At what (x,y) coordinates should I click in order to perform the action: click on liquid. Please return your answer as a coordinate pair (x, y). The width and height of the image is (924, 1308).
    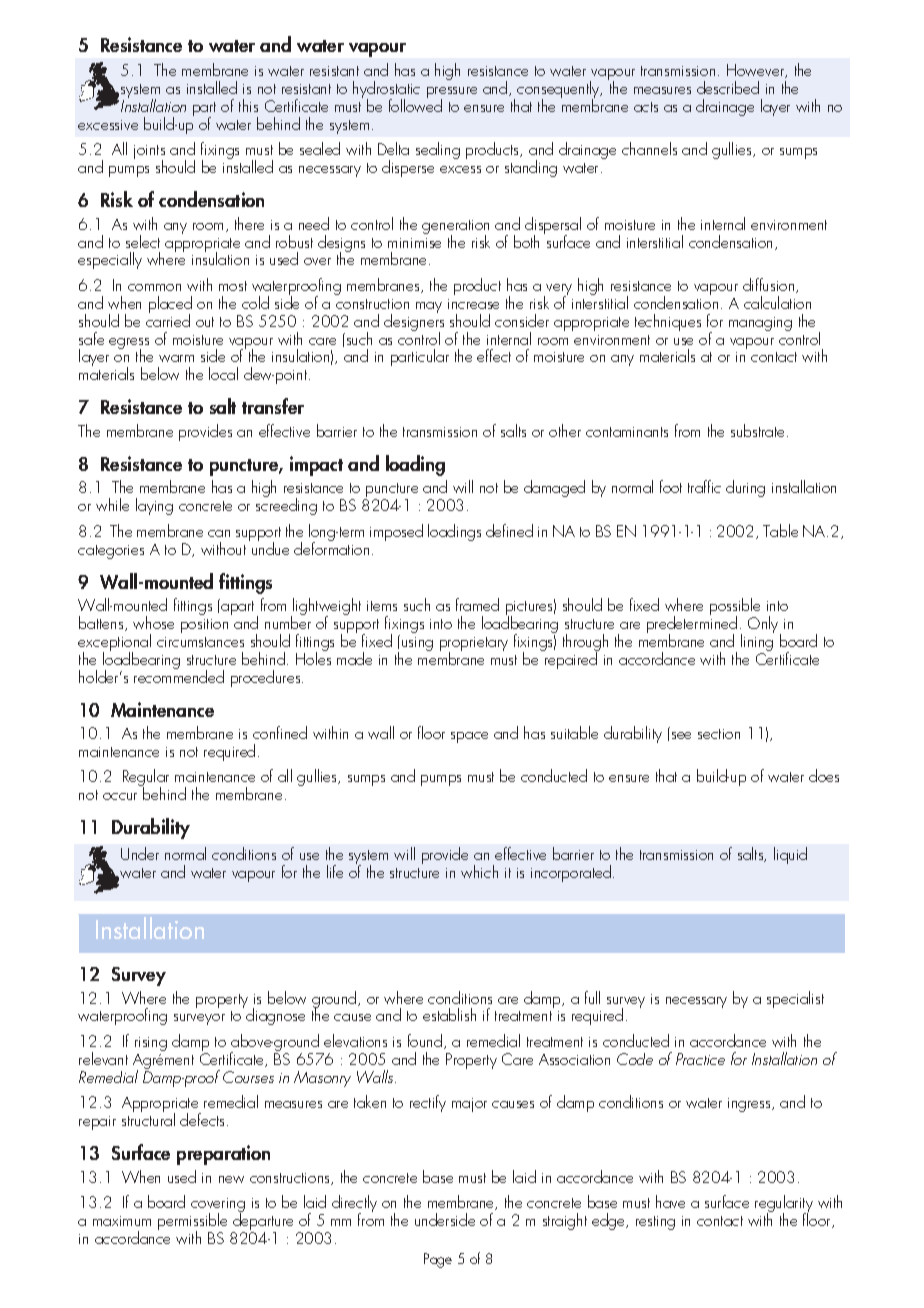
    Looking at the image, I should click on (790, 855).
